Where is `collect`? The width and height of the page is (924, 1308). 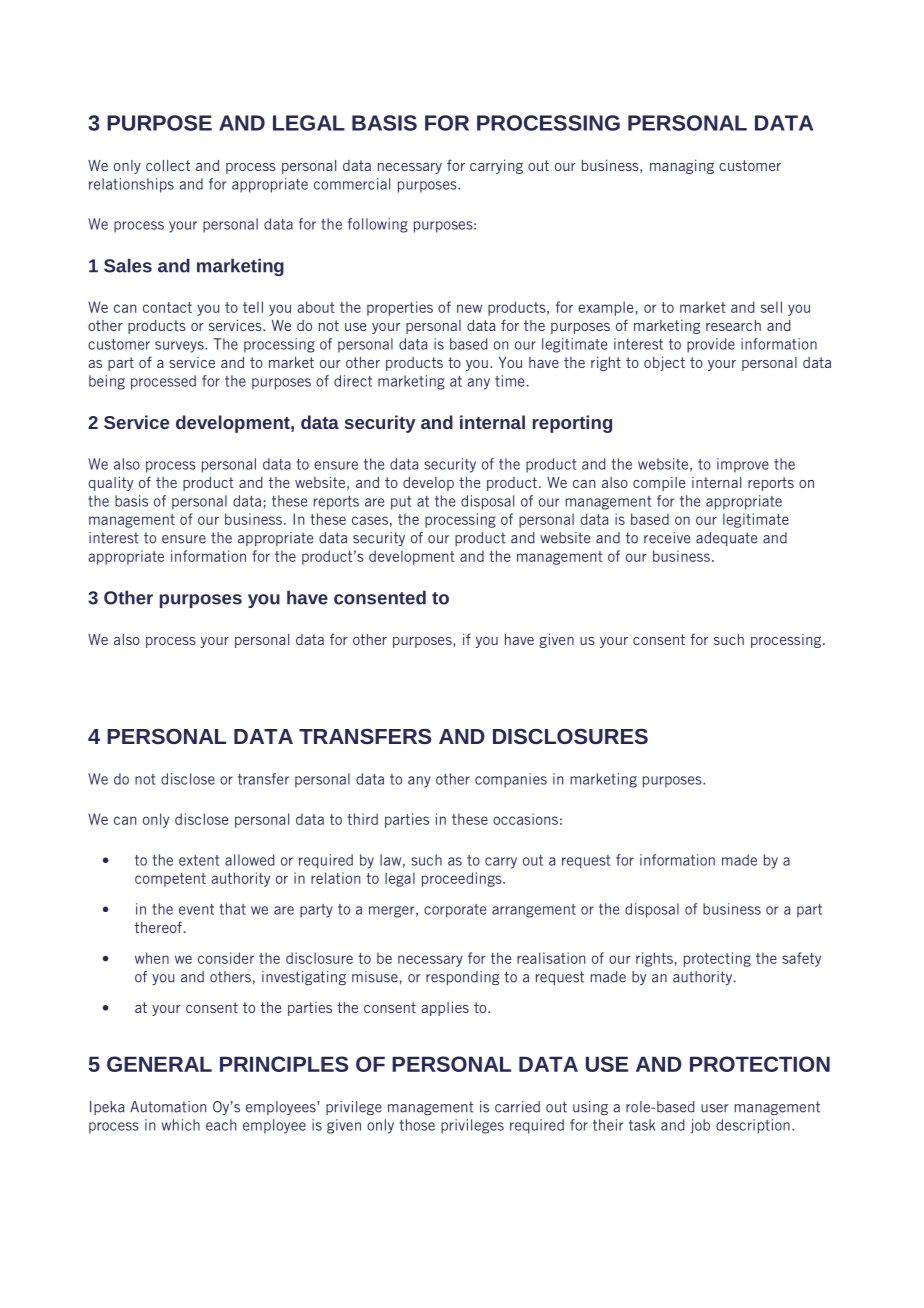 collect is located at coordinates (168, 165).
